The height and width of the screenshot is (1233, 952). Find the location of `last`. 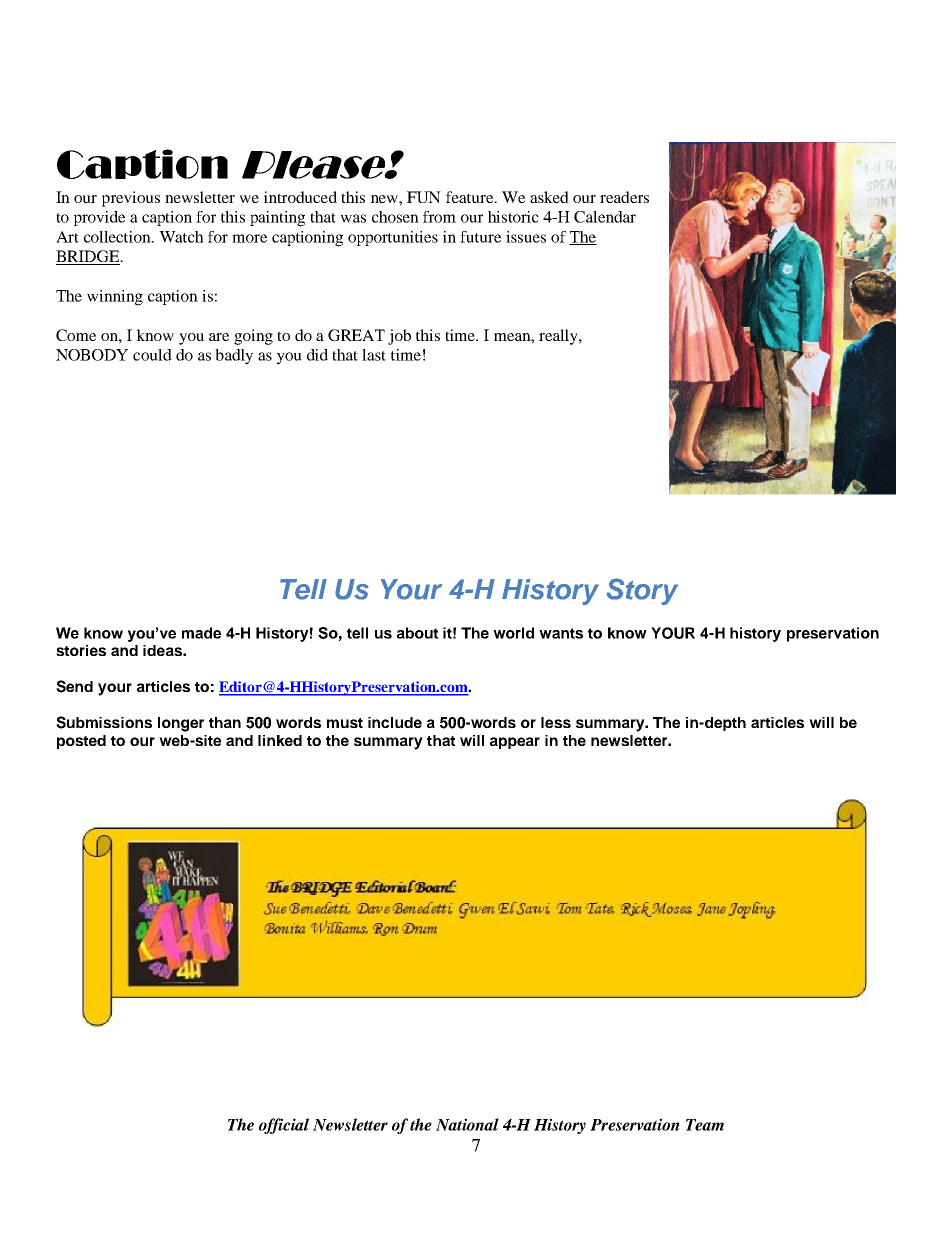

last is located at coordinates (374, 355).
